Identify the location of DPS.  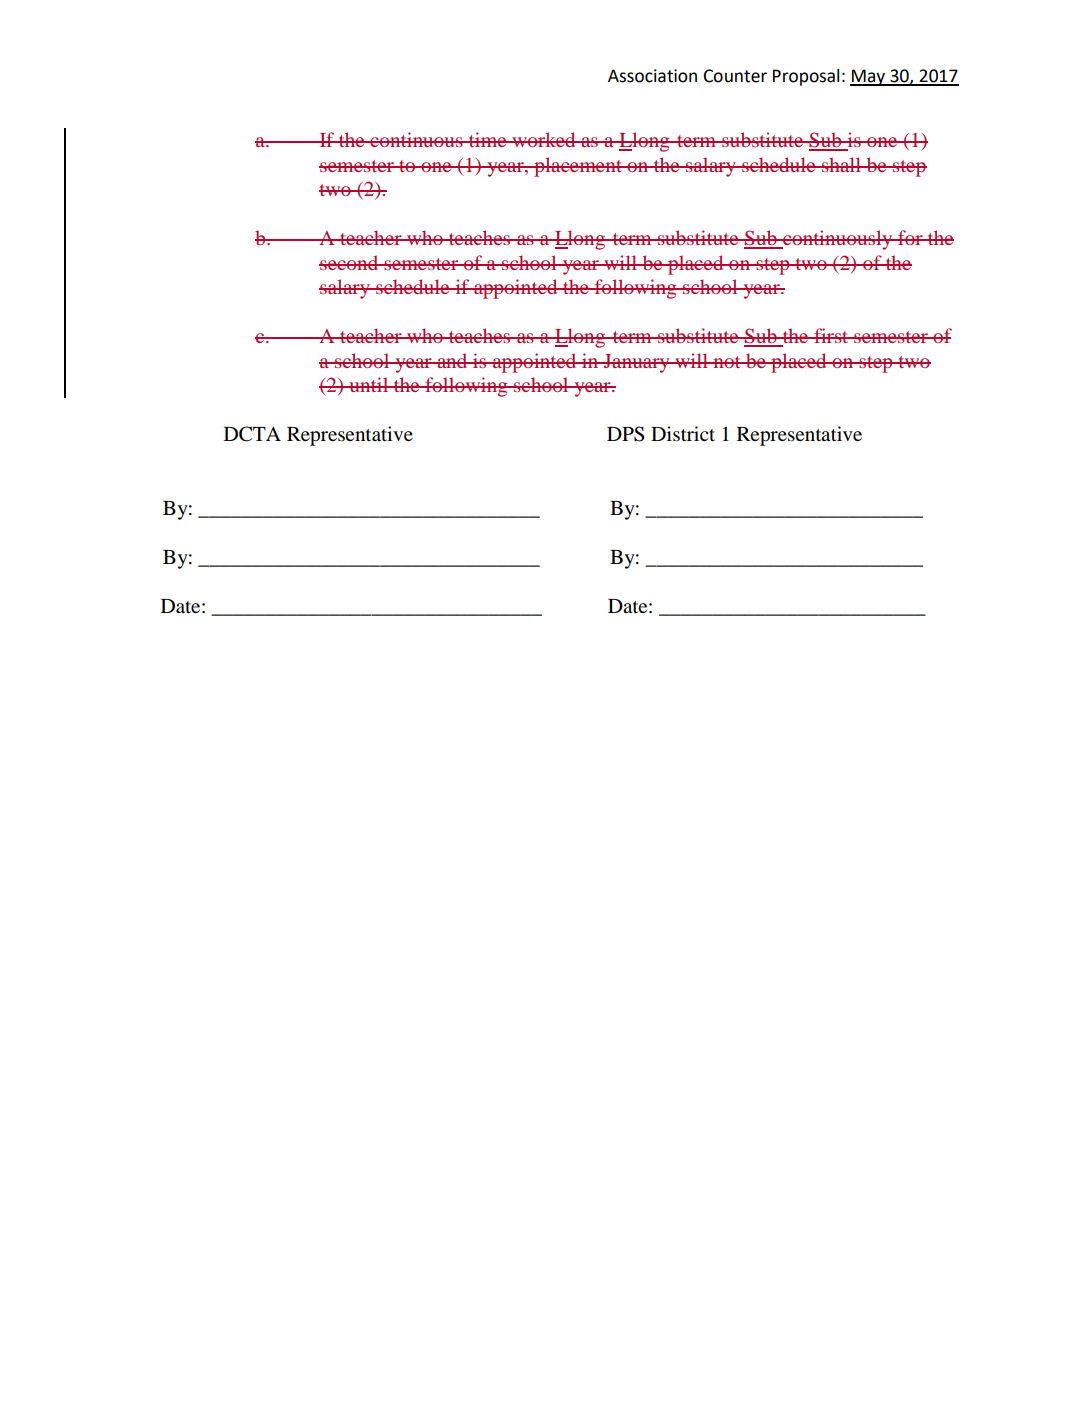
(626, 434).
